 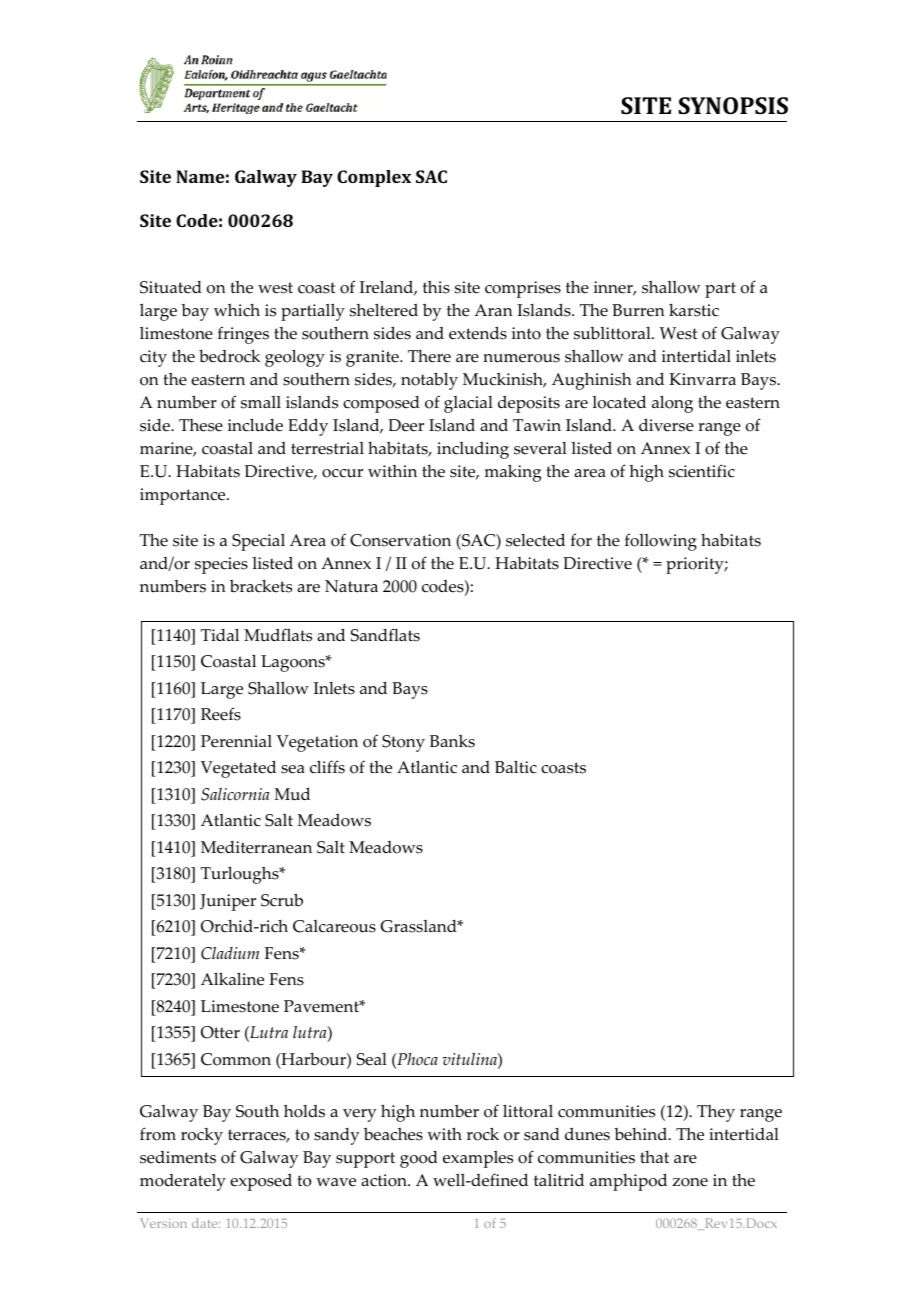 I want to click on date, so click(x=206, y=1223).
